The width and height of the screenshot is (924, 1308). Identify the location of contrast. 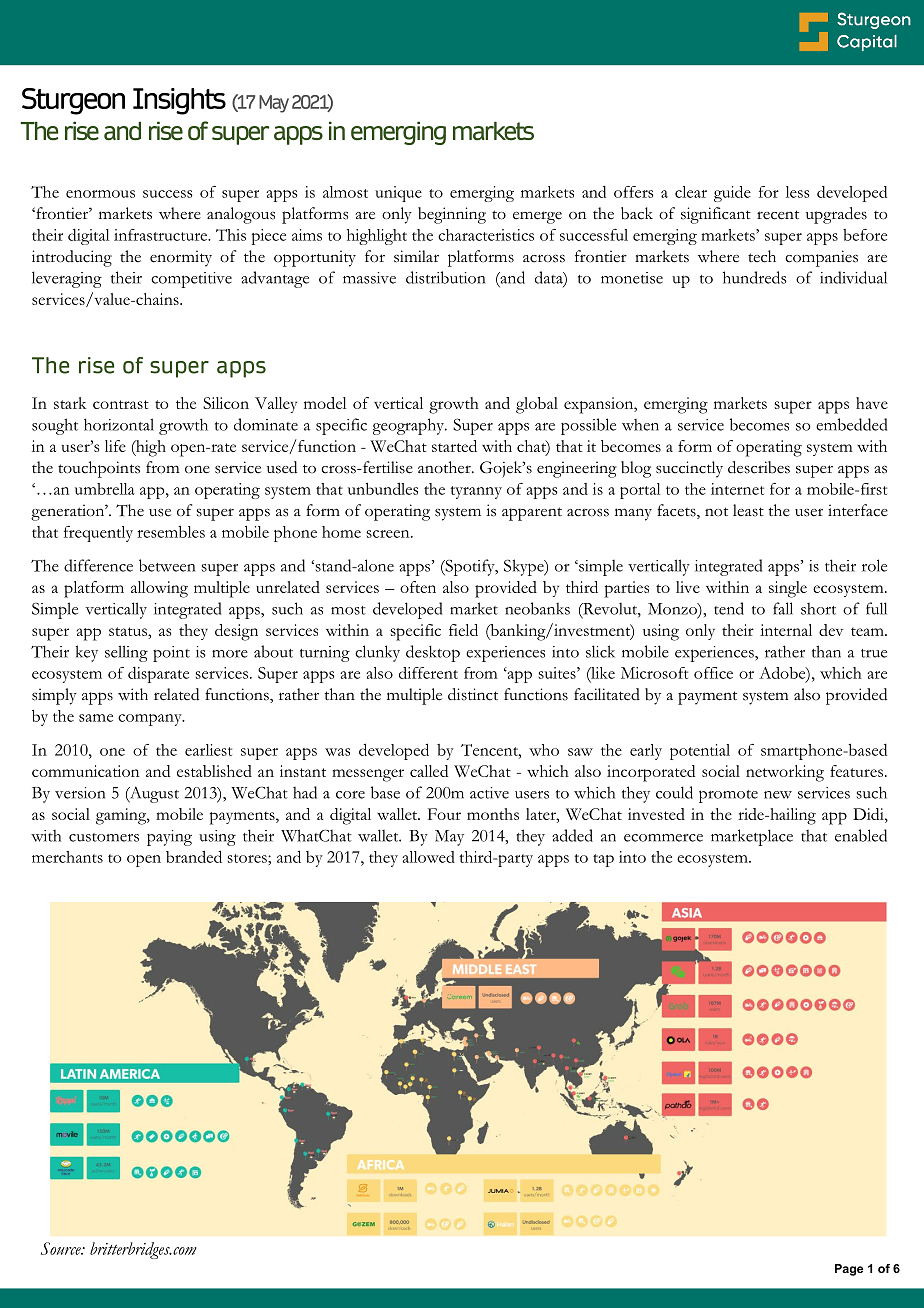
(121, 404).
